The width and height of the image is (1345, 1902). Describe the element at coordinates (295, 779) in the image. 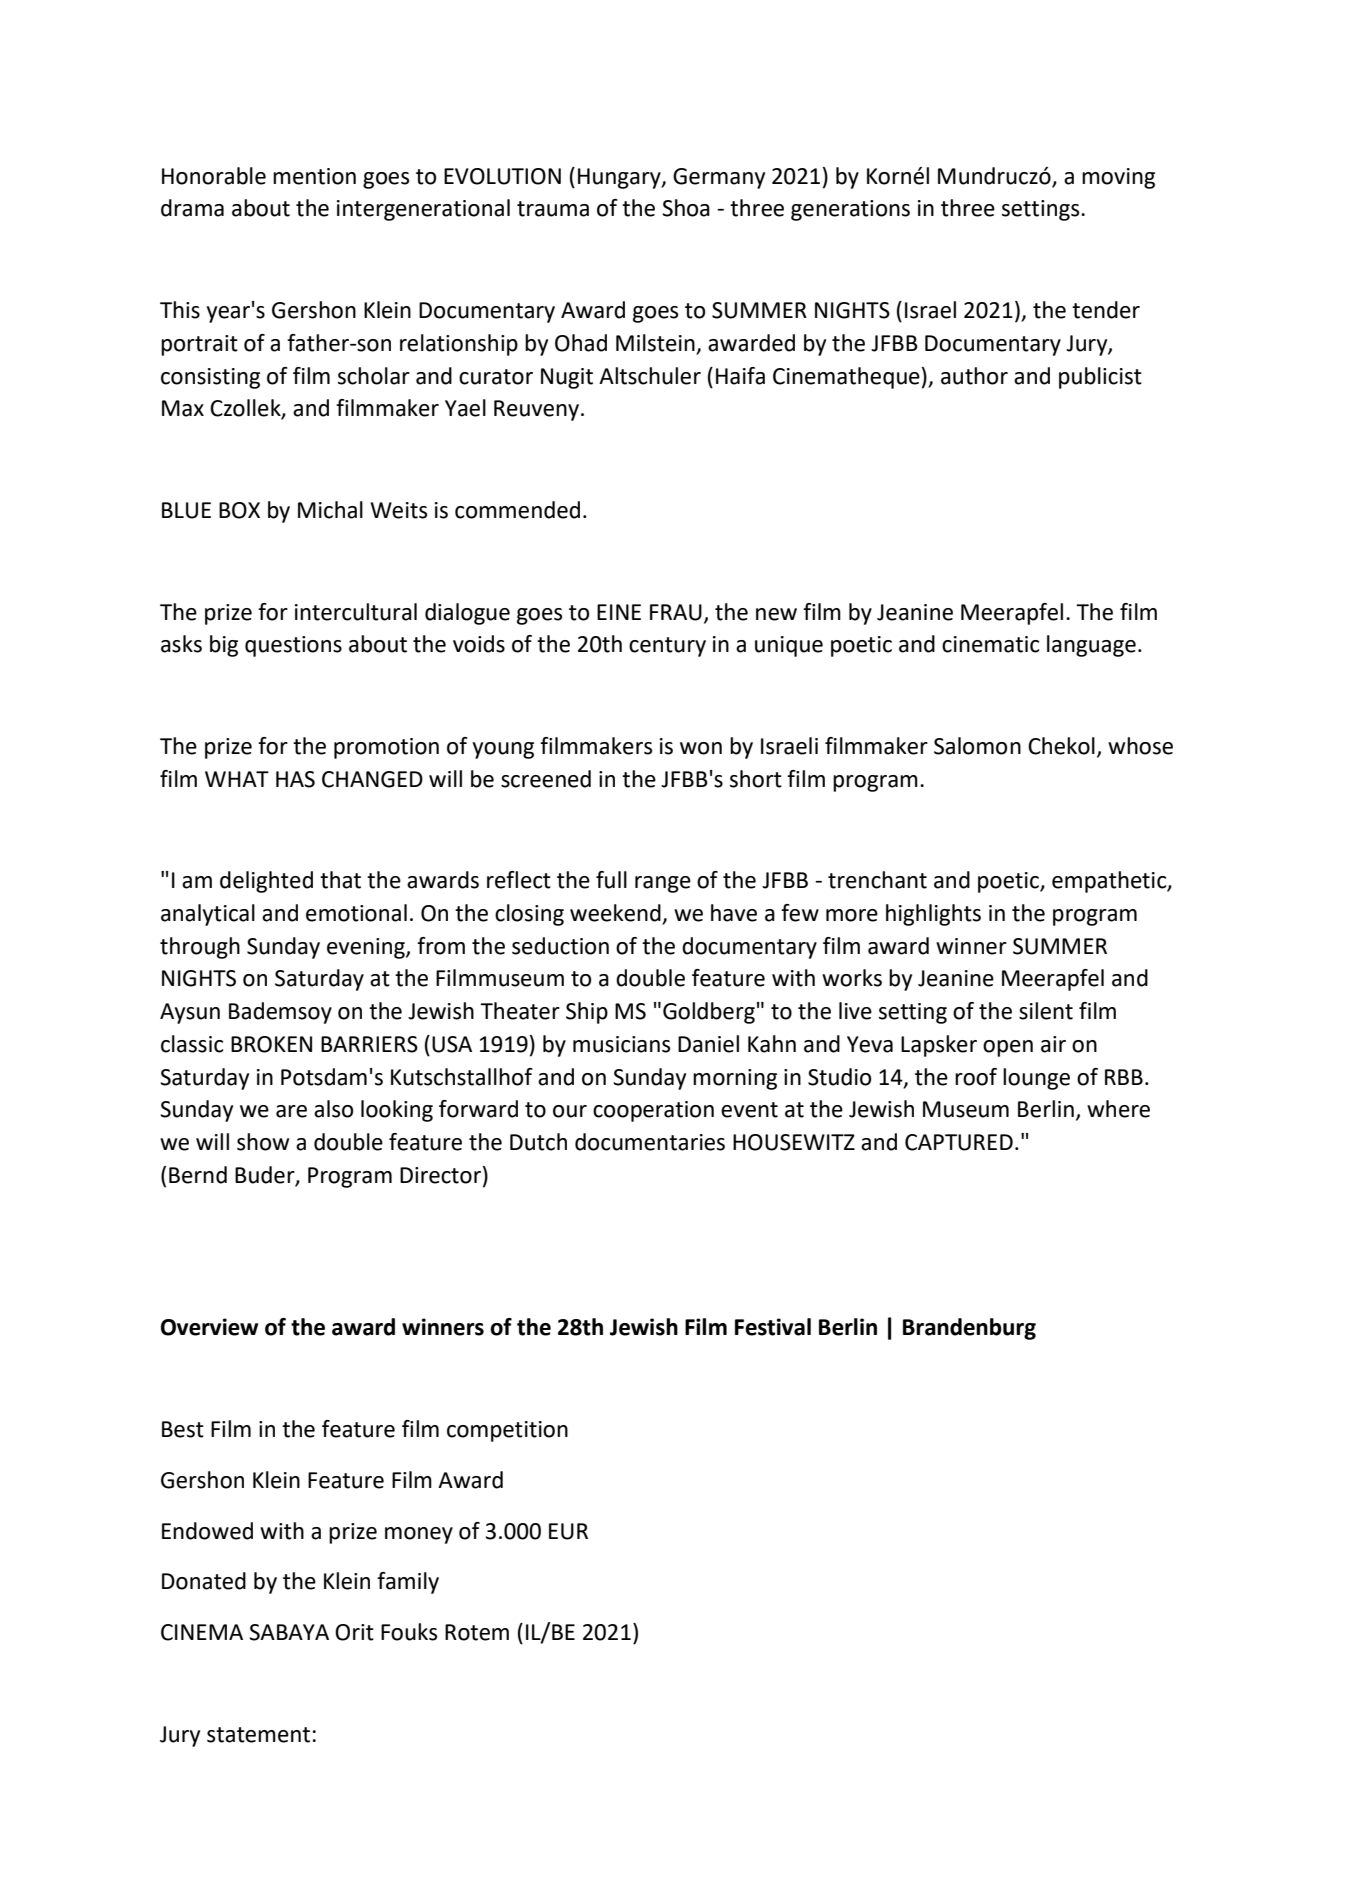

I see `HAS` at that location.
